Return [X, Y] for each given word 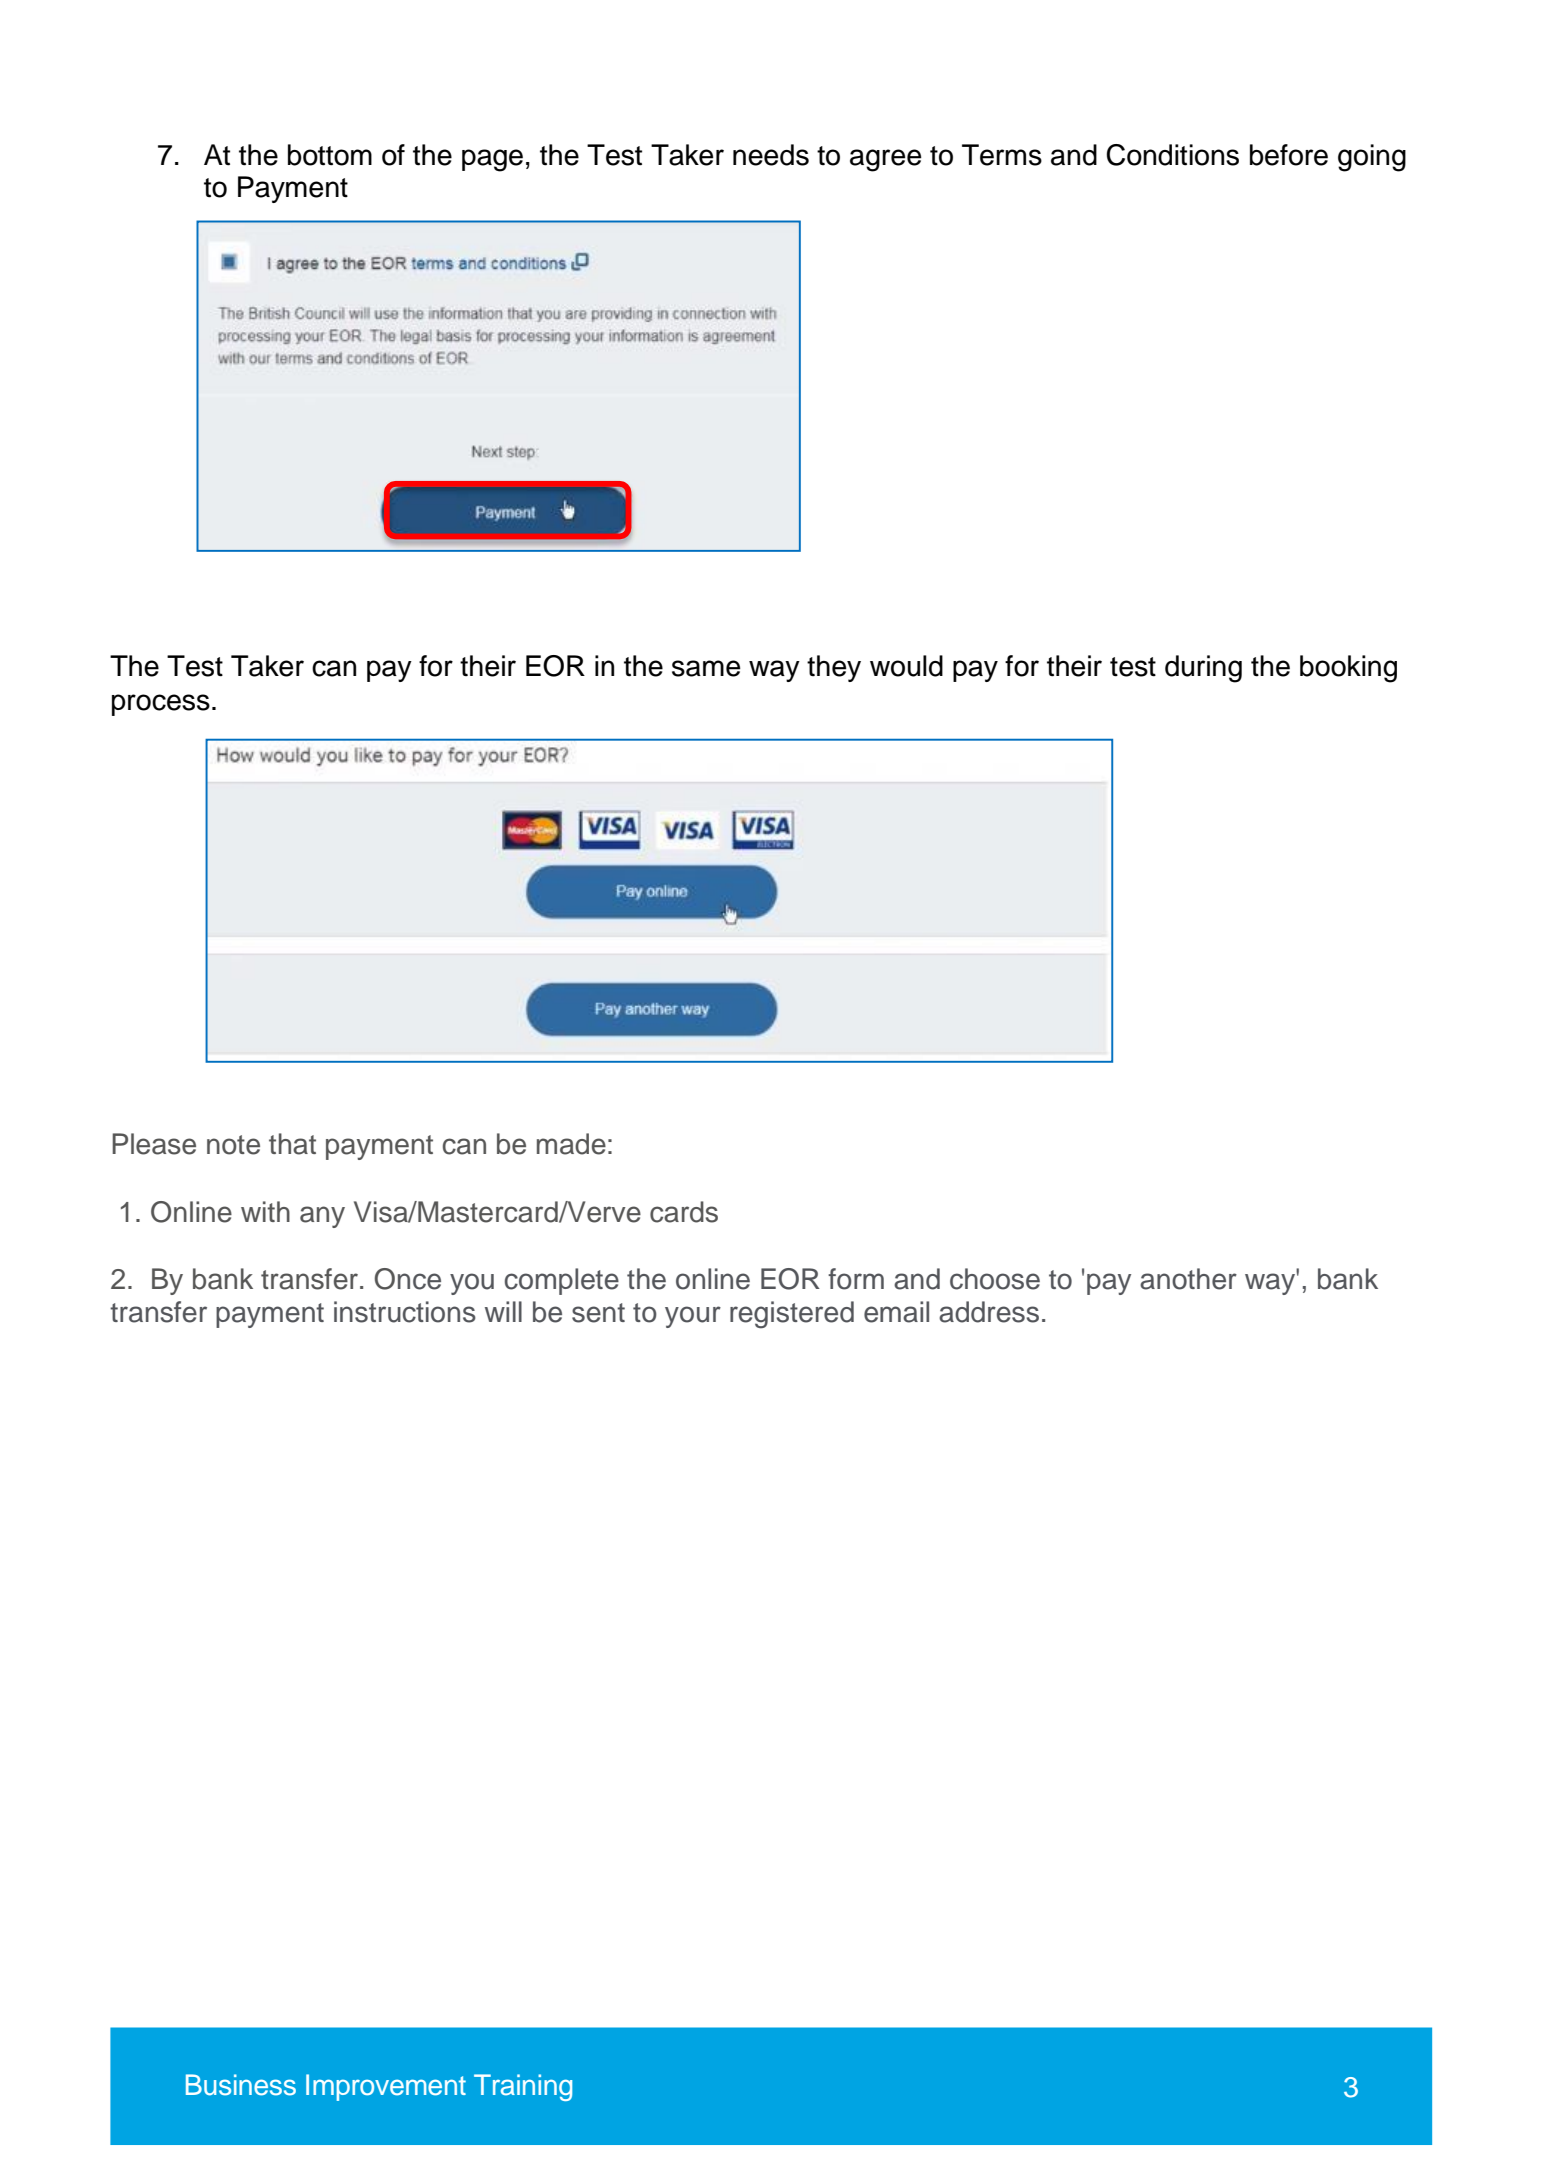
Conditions [1172, 155]
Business [241, 2085]
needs [771, 155]
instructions [405, 1312]
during [1203, 669]
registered [792, 1315]
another [1188, 1279]
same [706, 668]
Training [523, 2087]
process [161, 705]
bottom [330, 155]
